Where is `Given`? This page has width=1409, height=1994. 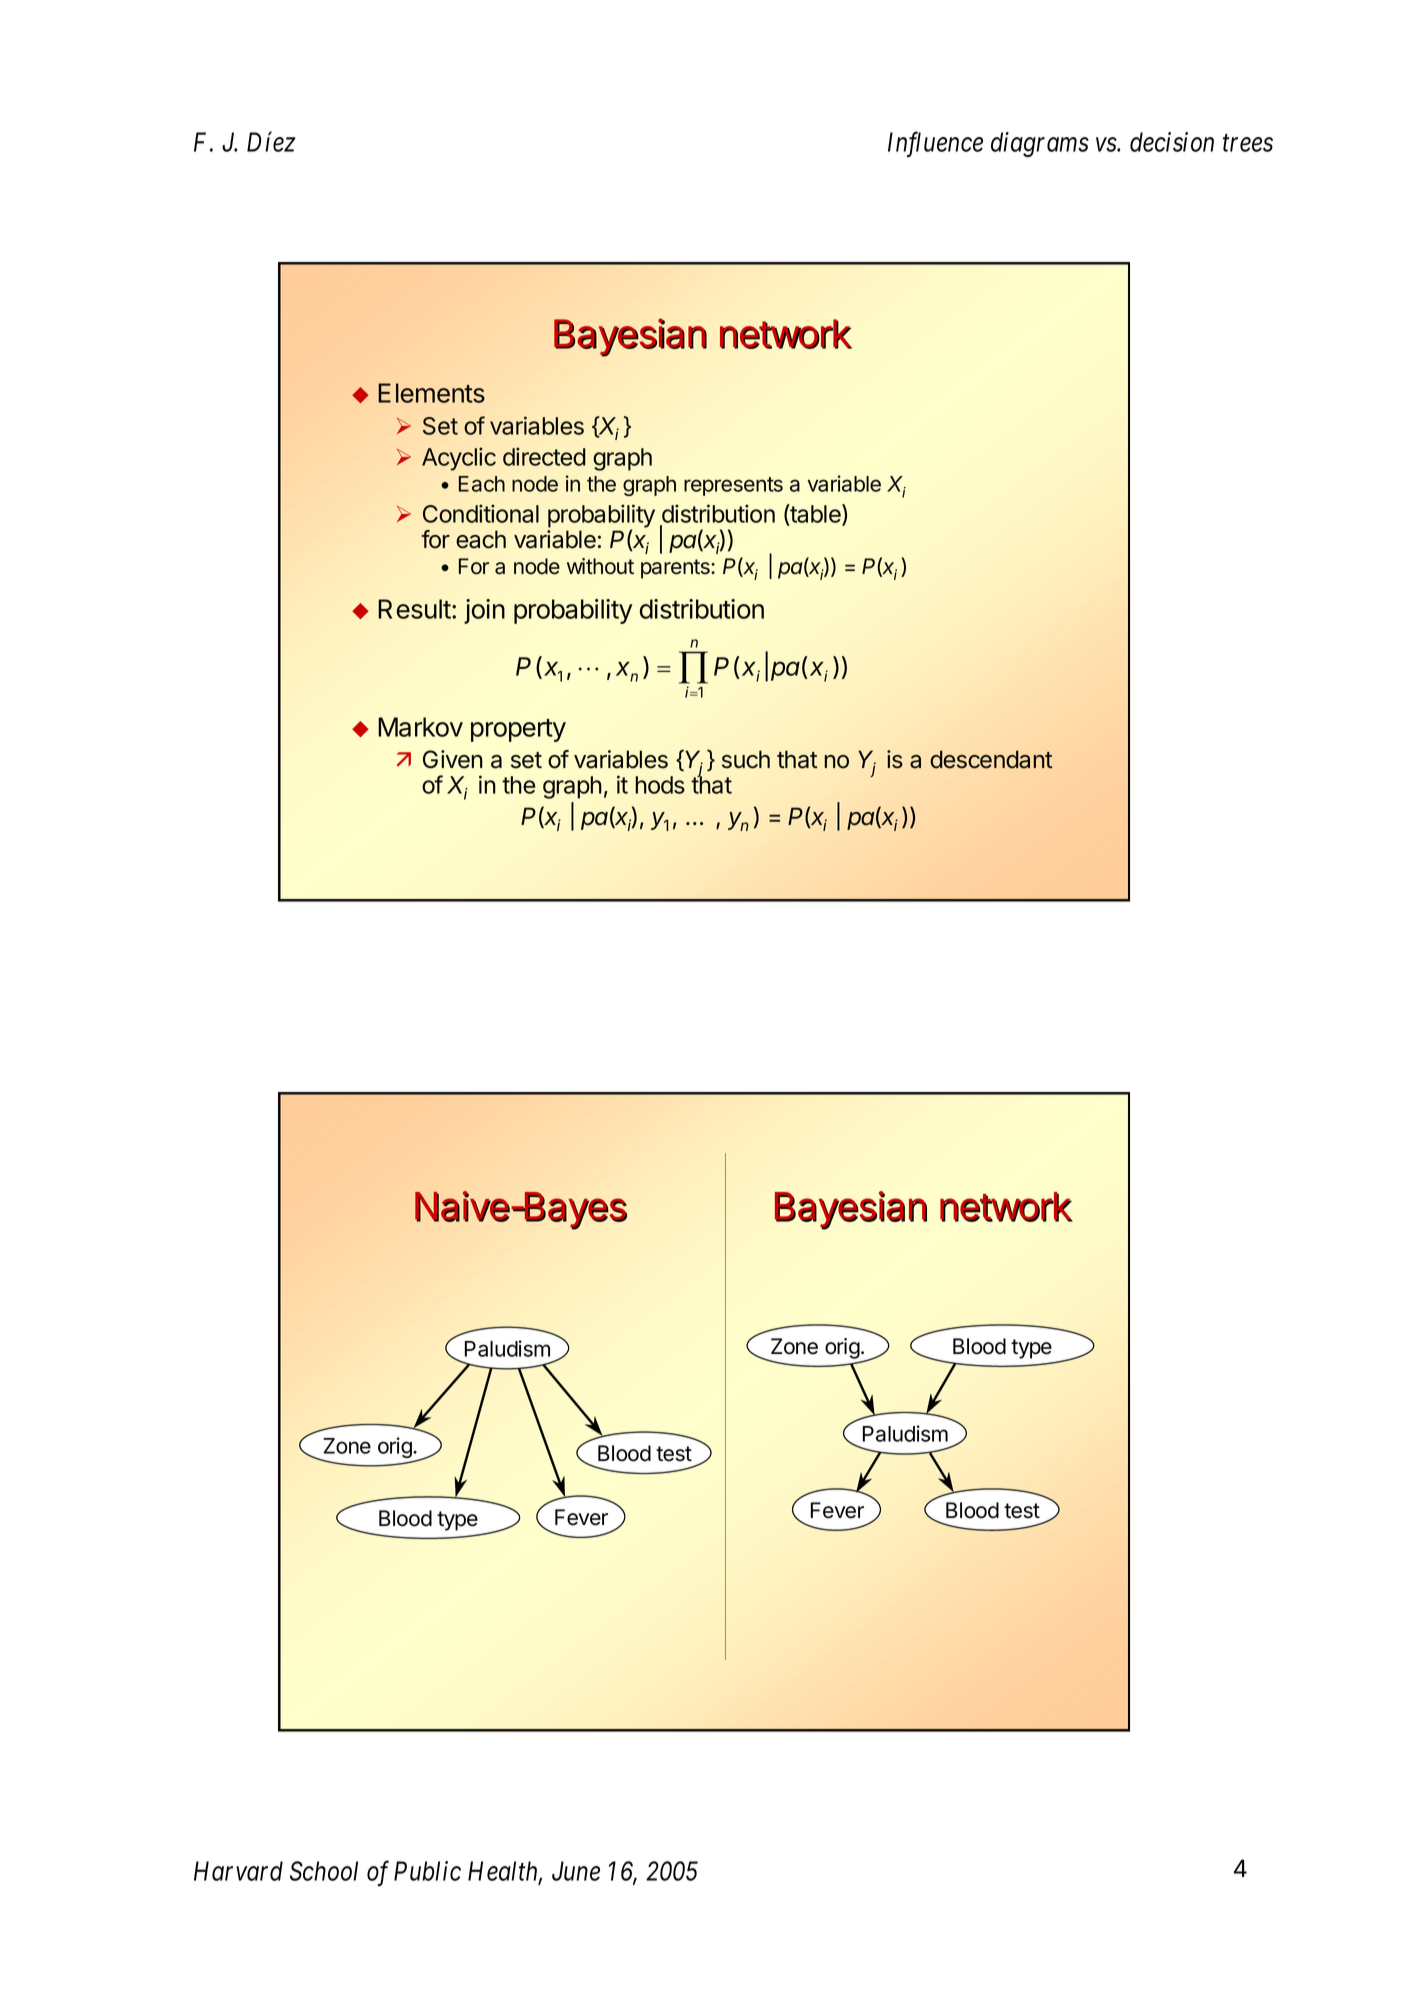
Given is located at coordinates (453, 759).
